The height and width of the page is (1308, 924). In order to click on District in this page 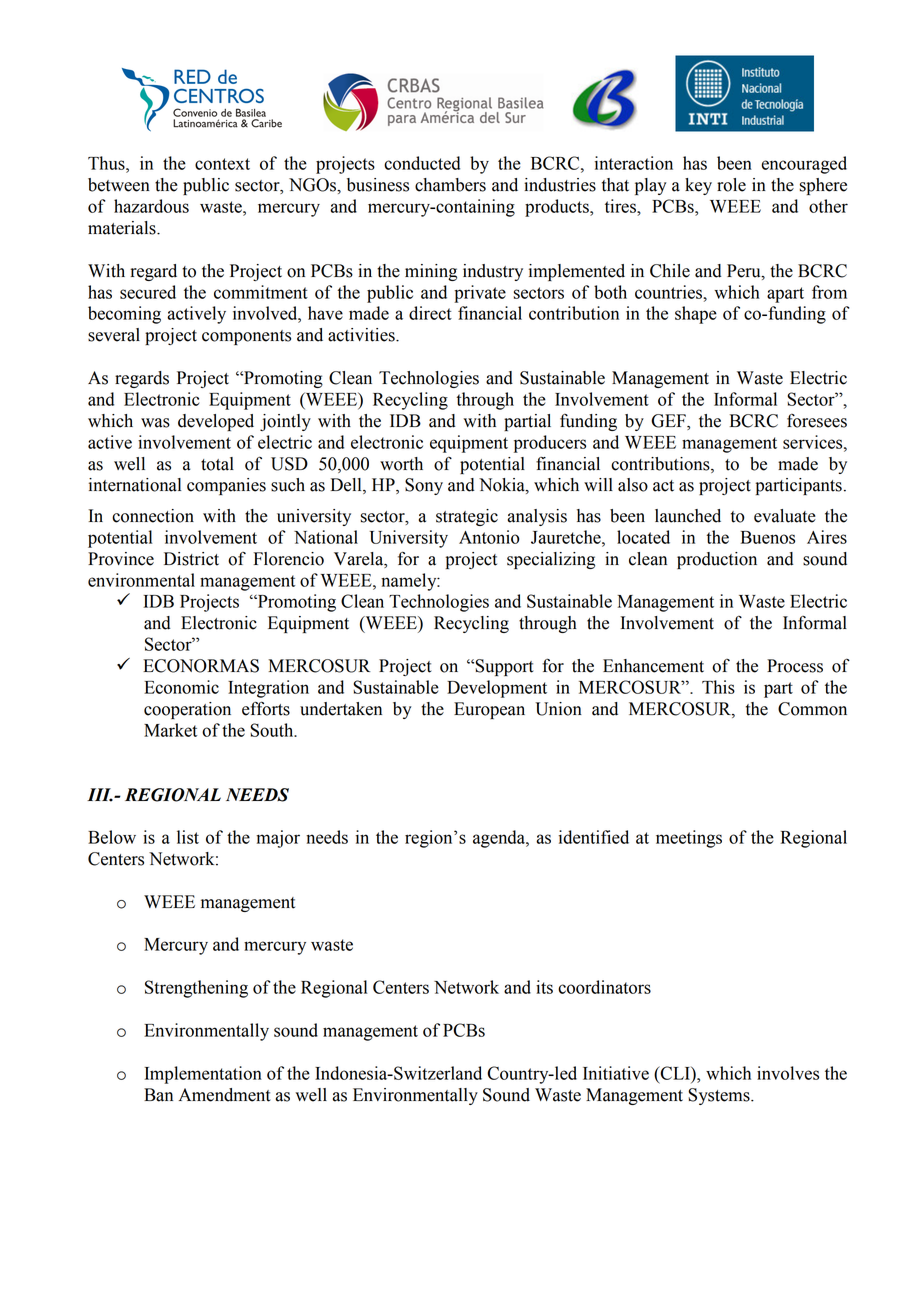, I will do `click(191, 559)`.
